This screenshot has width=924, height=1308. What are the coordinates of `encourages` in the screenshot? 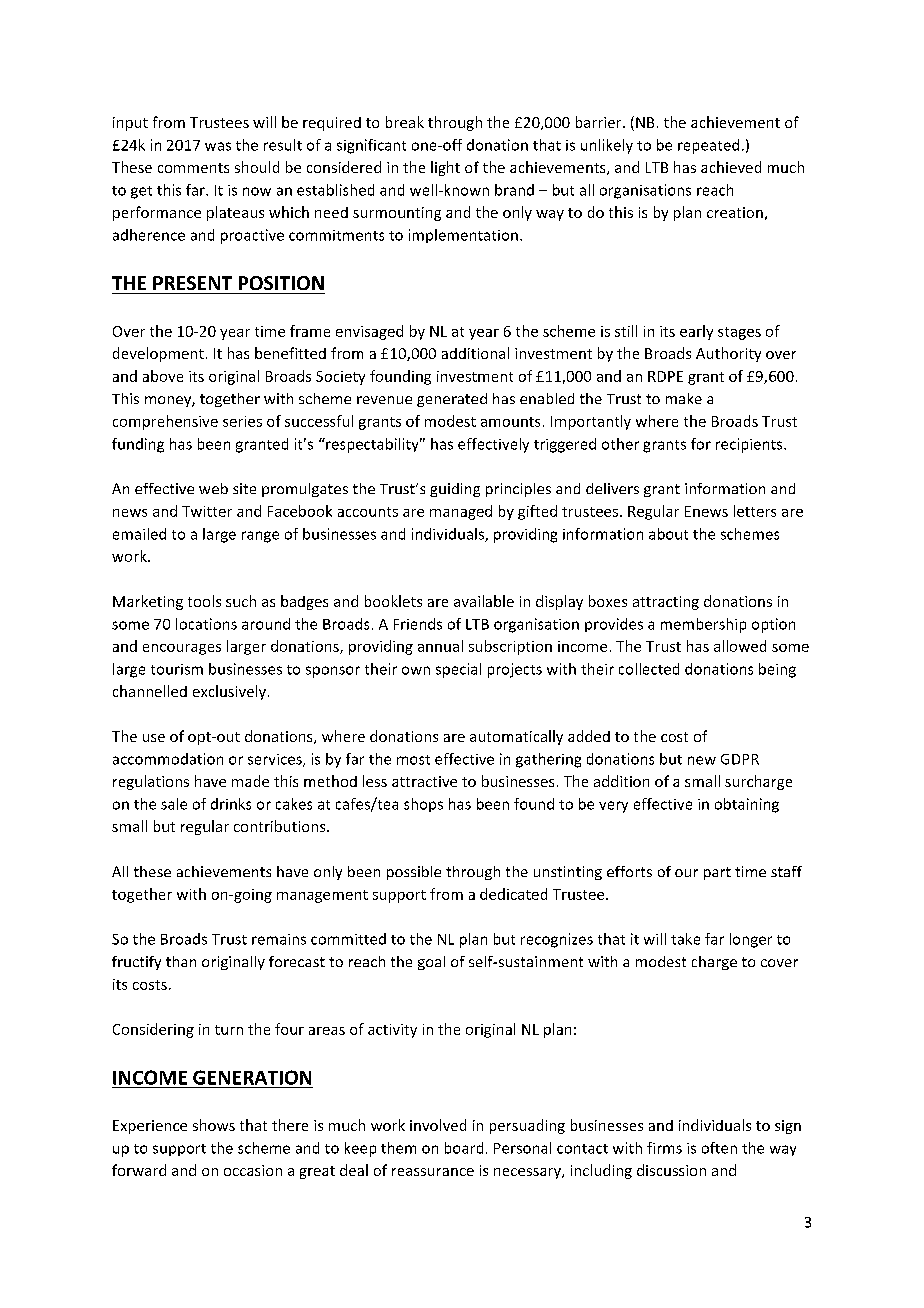 It's located at (182, 649).
